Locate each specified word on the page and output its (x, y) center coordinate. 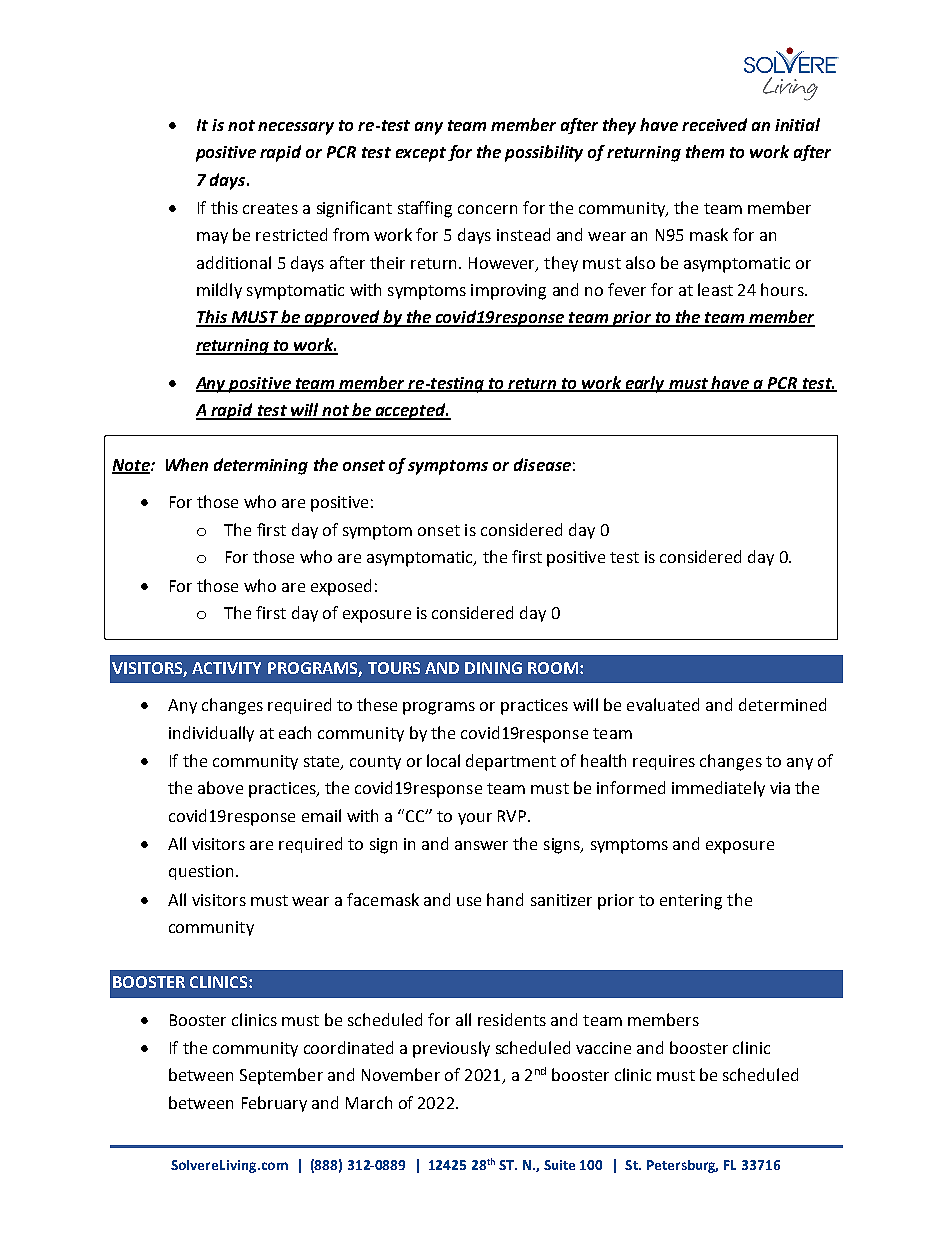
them (705, 151)
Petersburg (682, 1166)
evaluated (663, 704)
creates (270, 208)
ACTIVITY (226, 668)
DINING (493, 668)
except (421, 154)
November (401, 1074)
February (274, 1104)
